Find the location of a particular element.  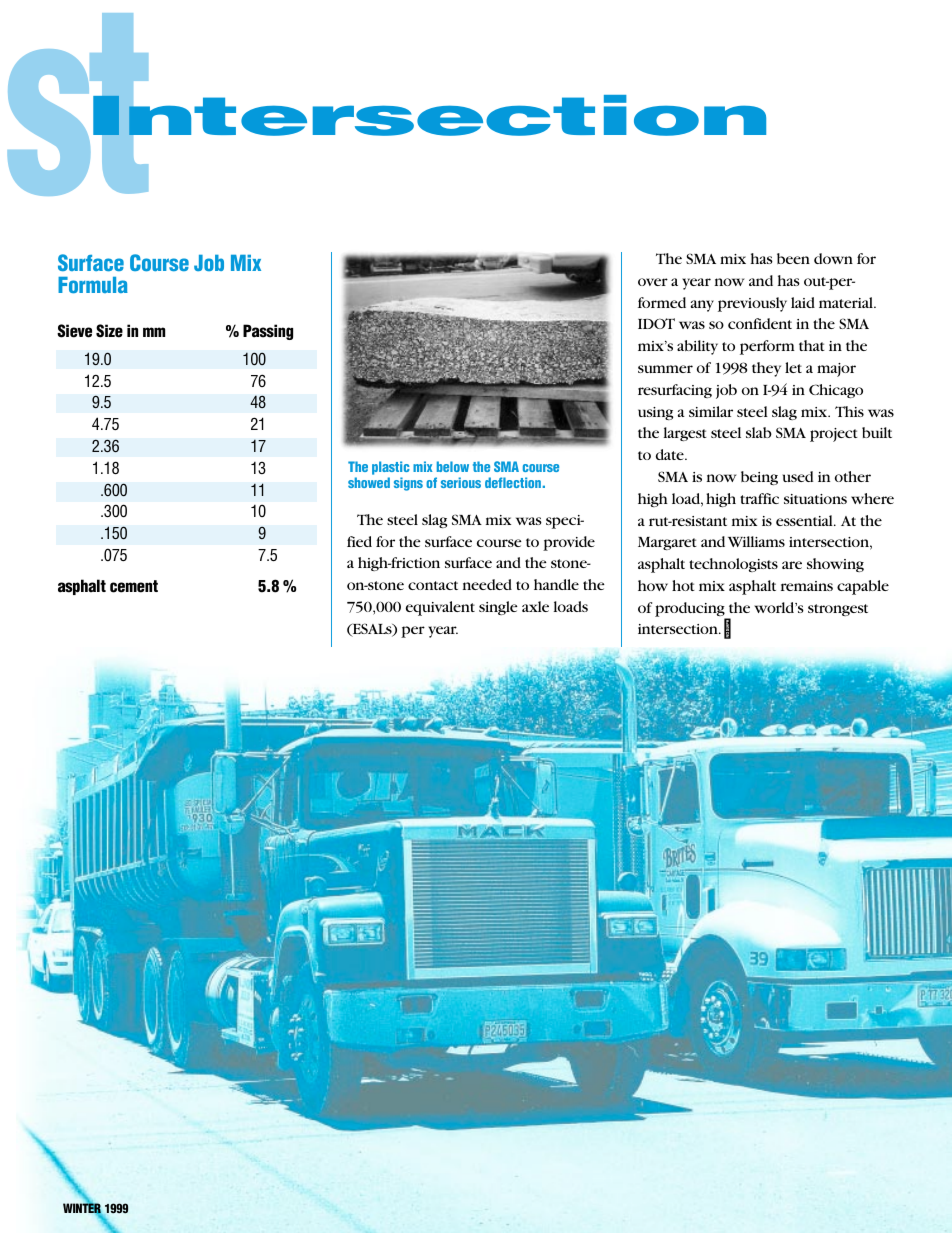

strongest is located at coordinates (838, 610).
